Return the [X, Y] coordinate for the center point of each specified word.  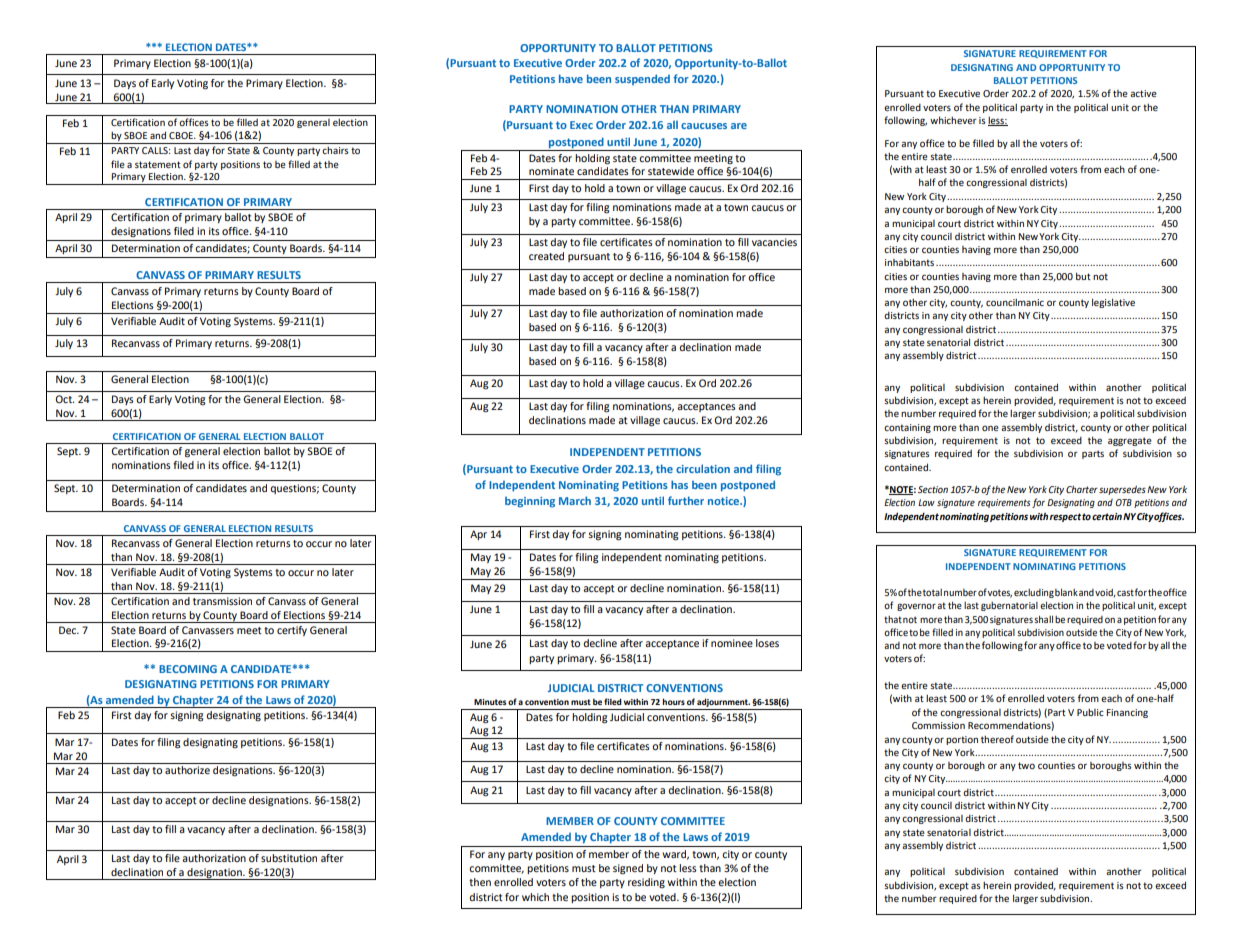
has [679, 484]
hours [673, 701]
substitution [289, 858]
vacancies [774, 242]
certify [292, 631]
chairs [335, 150]
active [1143, 93]
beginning [530, 502]
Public [1090, 712]
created [546, 256]
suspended [642, 79]
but [1083, 276]
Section [933, 489]
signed [628, 869]
